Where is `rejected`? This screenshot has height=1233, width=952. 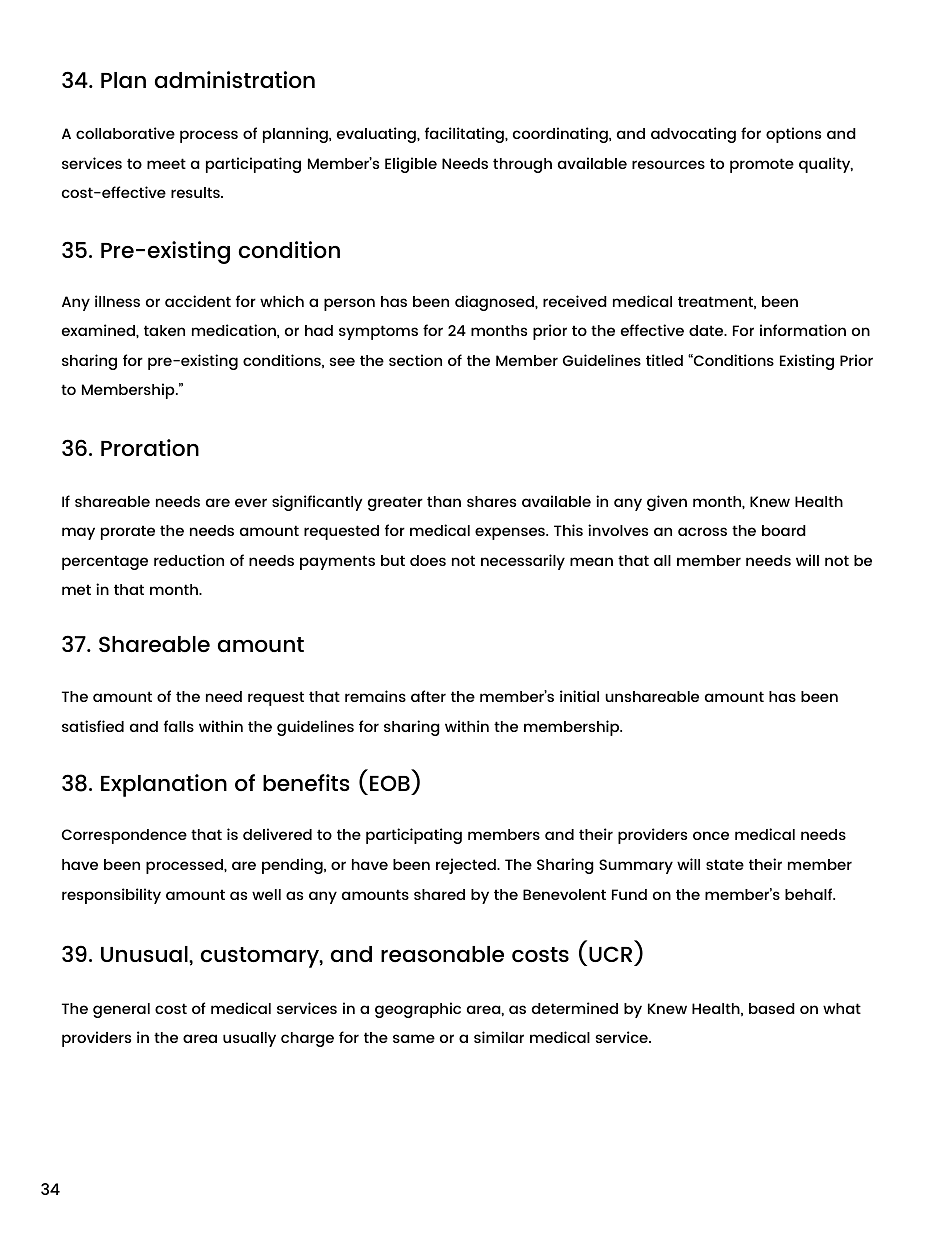
rejected is located at coordinates (467, 866).
